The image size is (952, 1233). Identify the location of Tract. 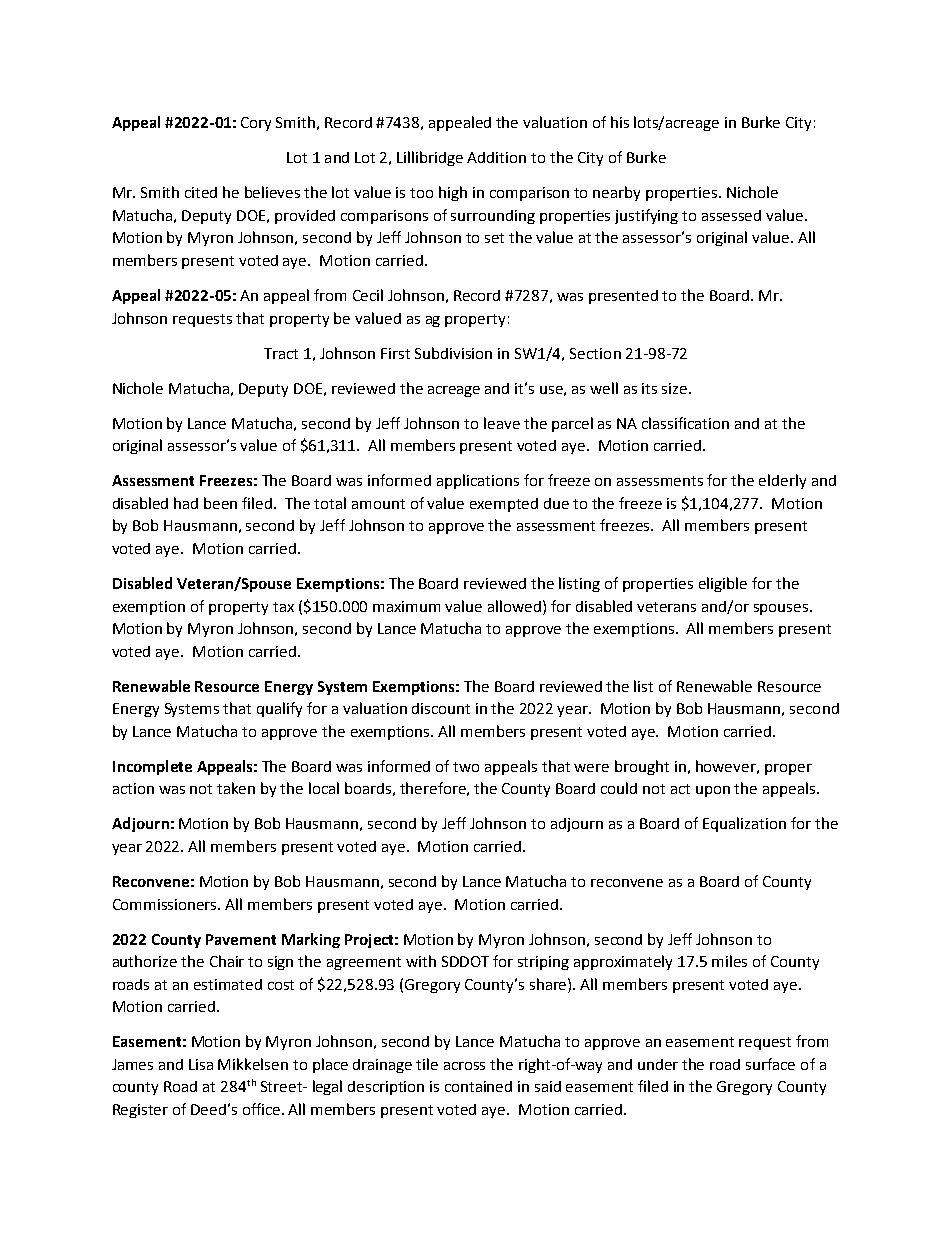
(281, 353).
